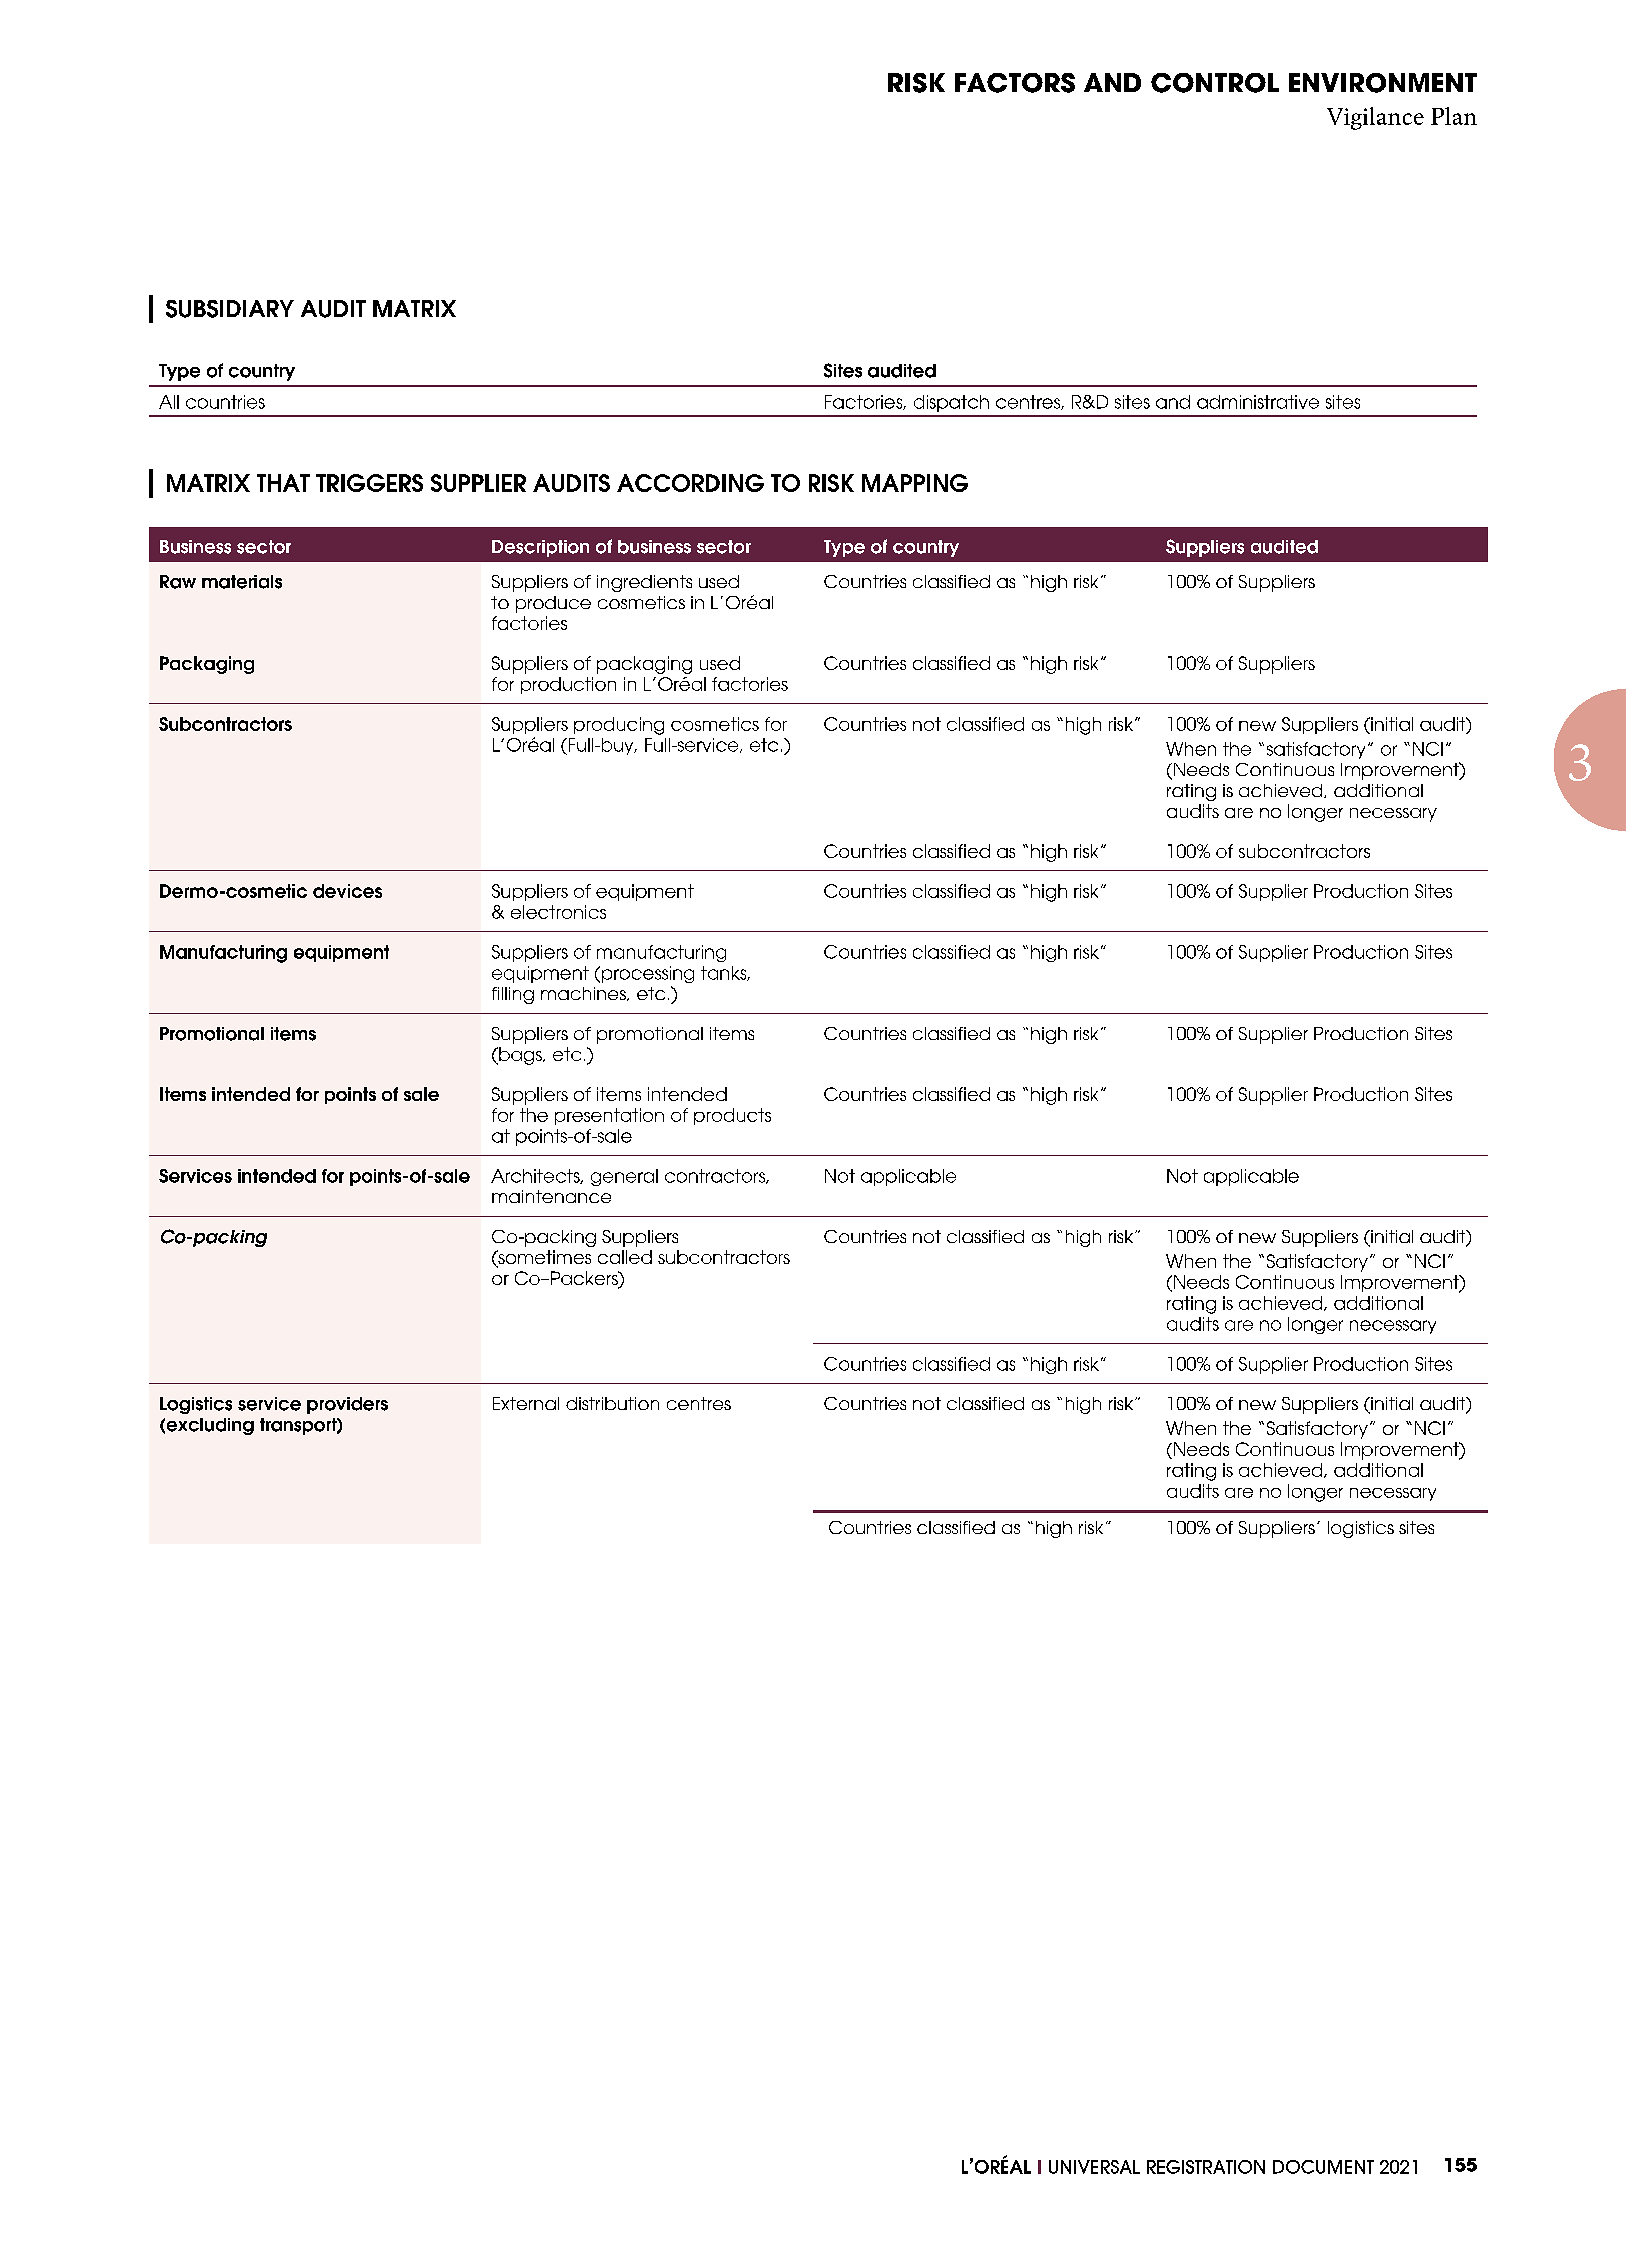 This image has height=2254, width=1626. Describe the element at coordinates (230, 309) in the image. I see `SUBSIDIARY` at that location.
